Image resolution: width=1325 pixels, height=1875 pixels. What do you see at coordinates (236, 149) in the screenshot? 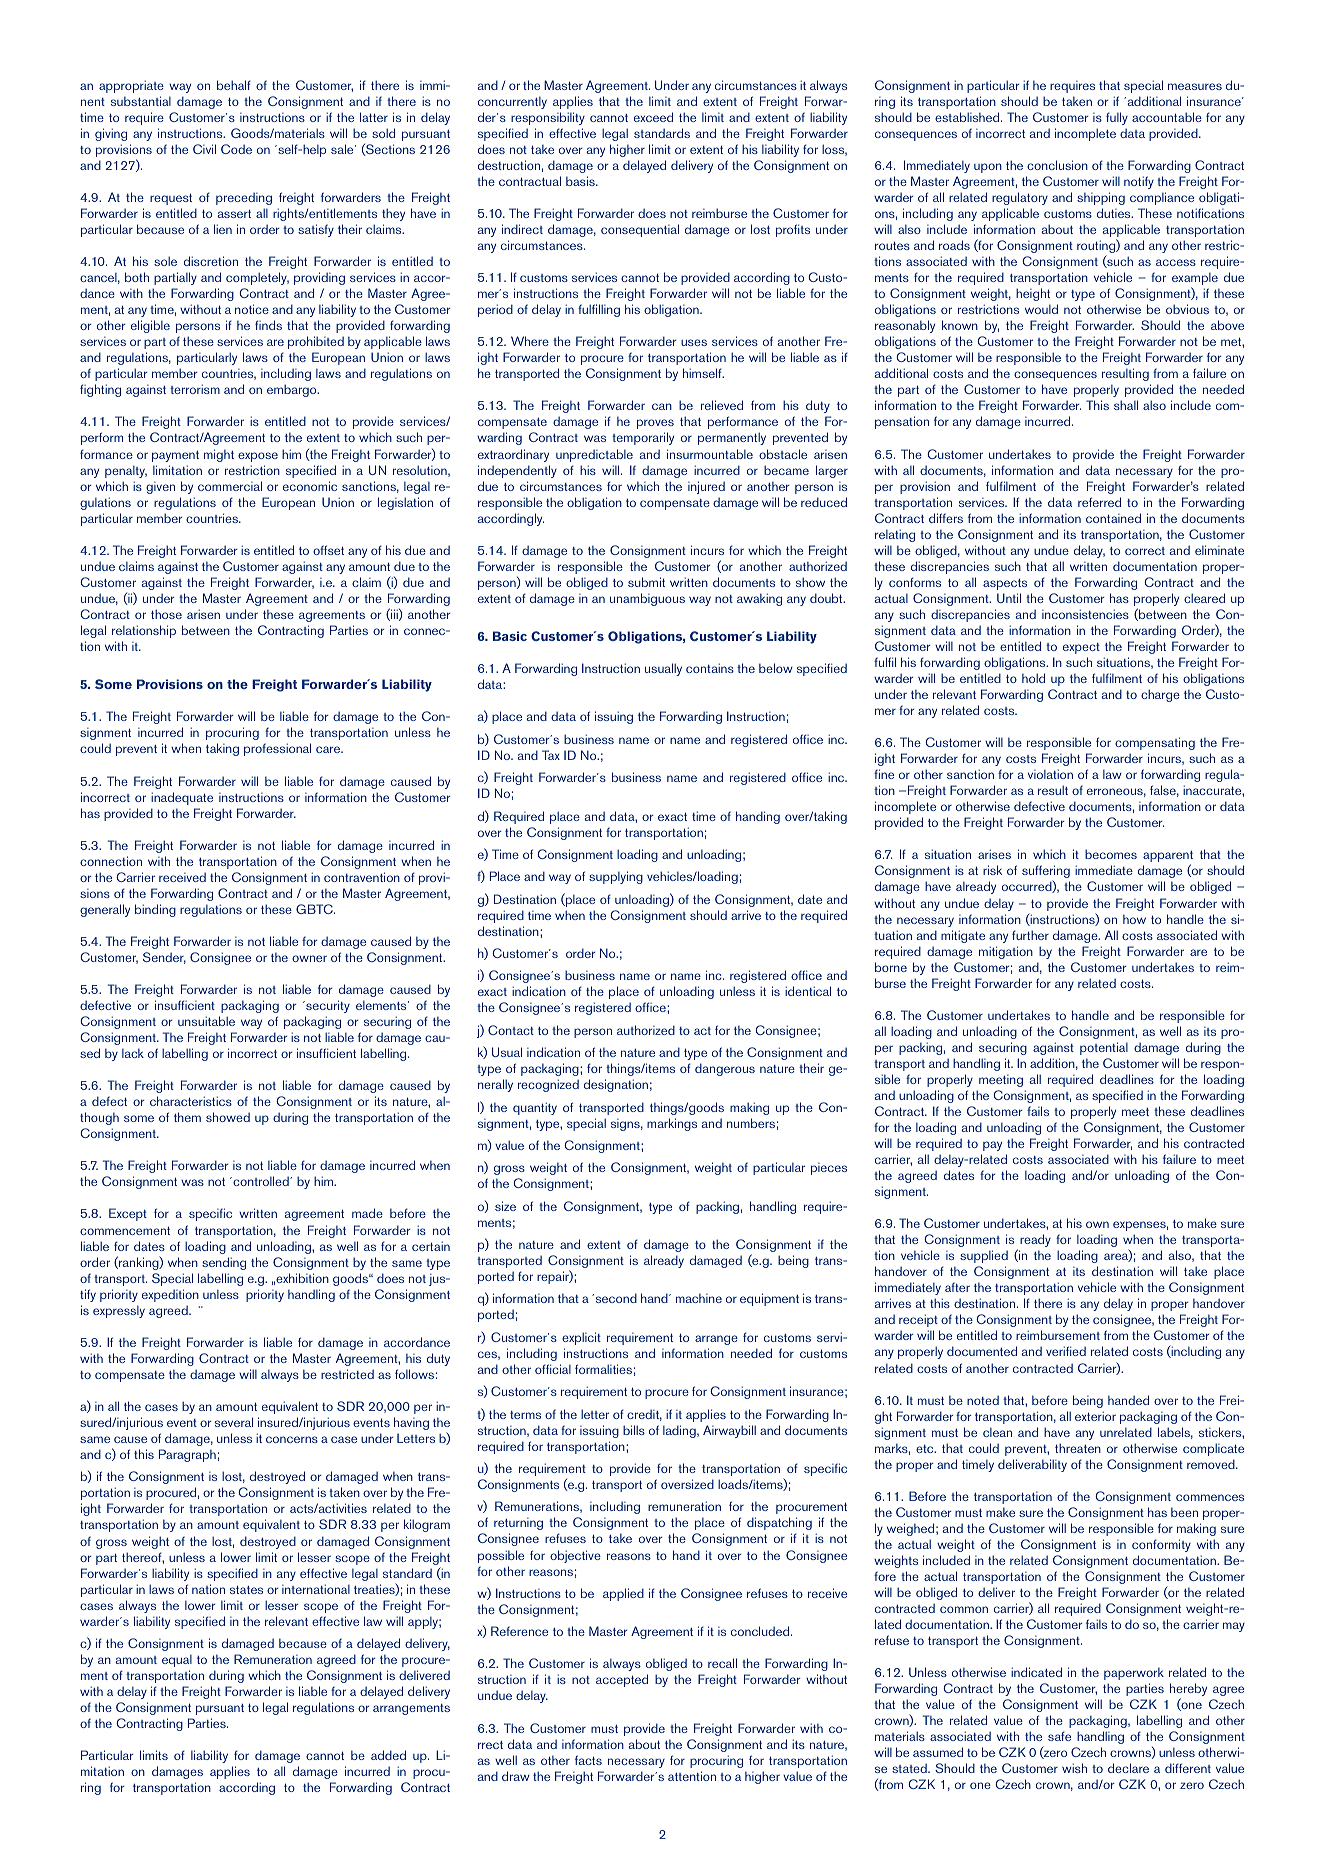
I see `Code` at bounding box center [236, 149].
